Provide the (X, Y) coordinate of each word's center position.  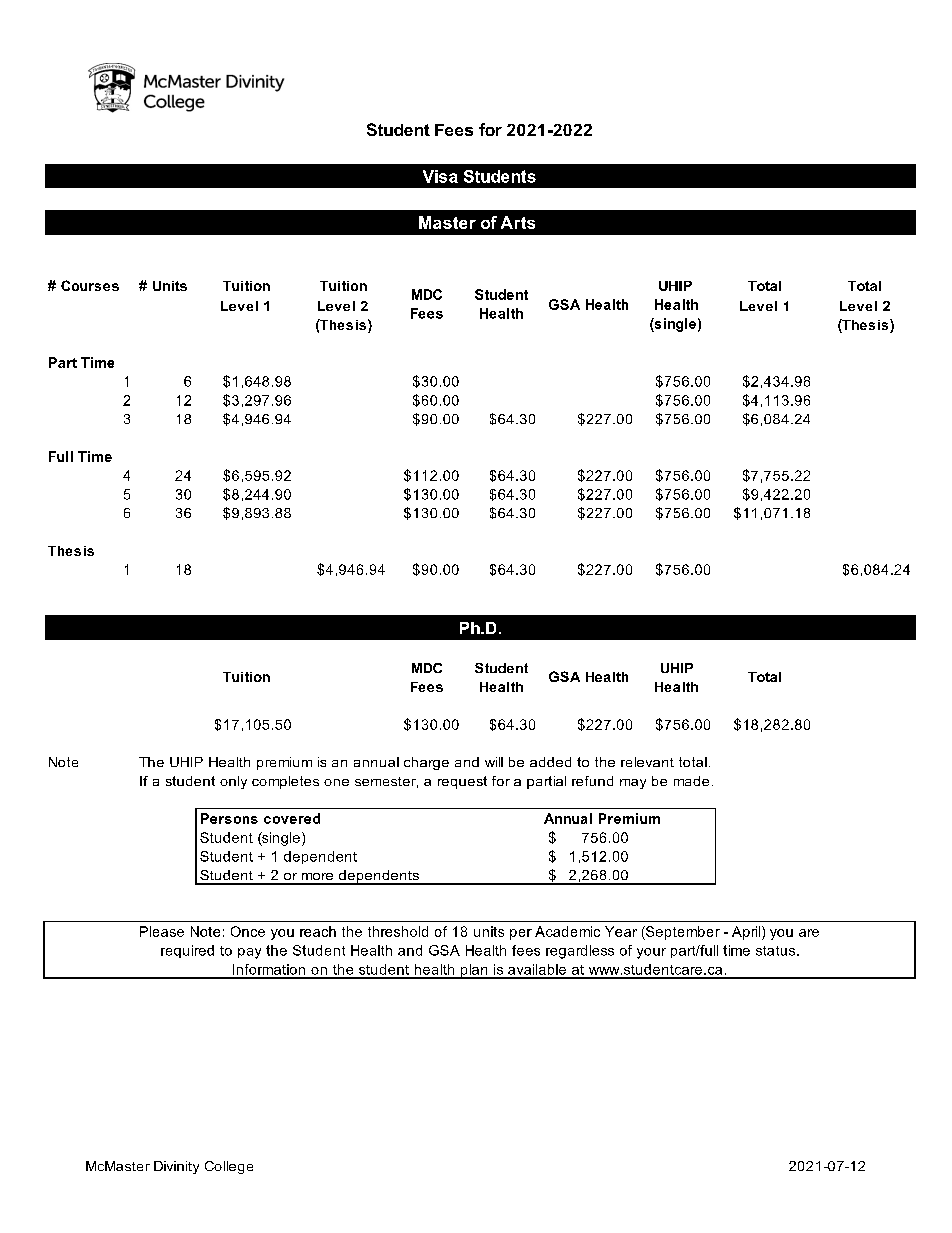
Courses (90, 285)
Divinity (176, 1167)
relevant (647, 762)
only (233, 782)
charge (426, 763)
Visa (440, 176)
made (691, 781)
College (229, 1167)
